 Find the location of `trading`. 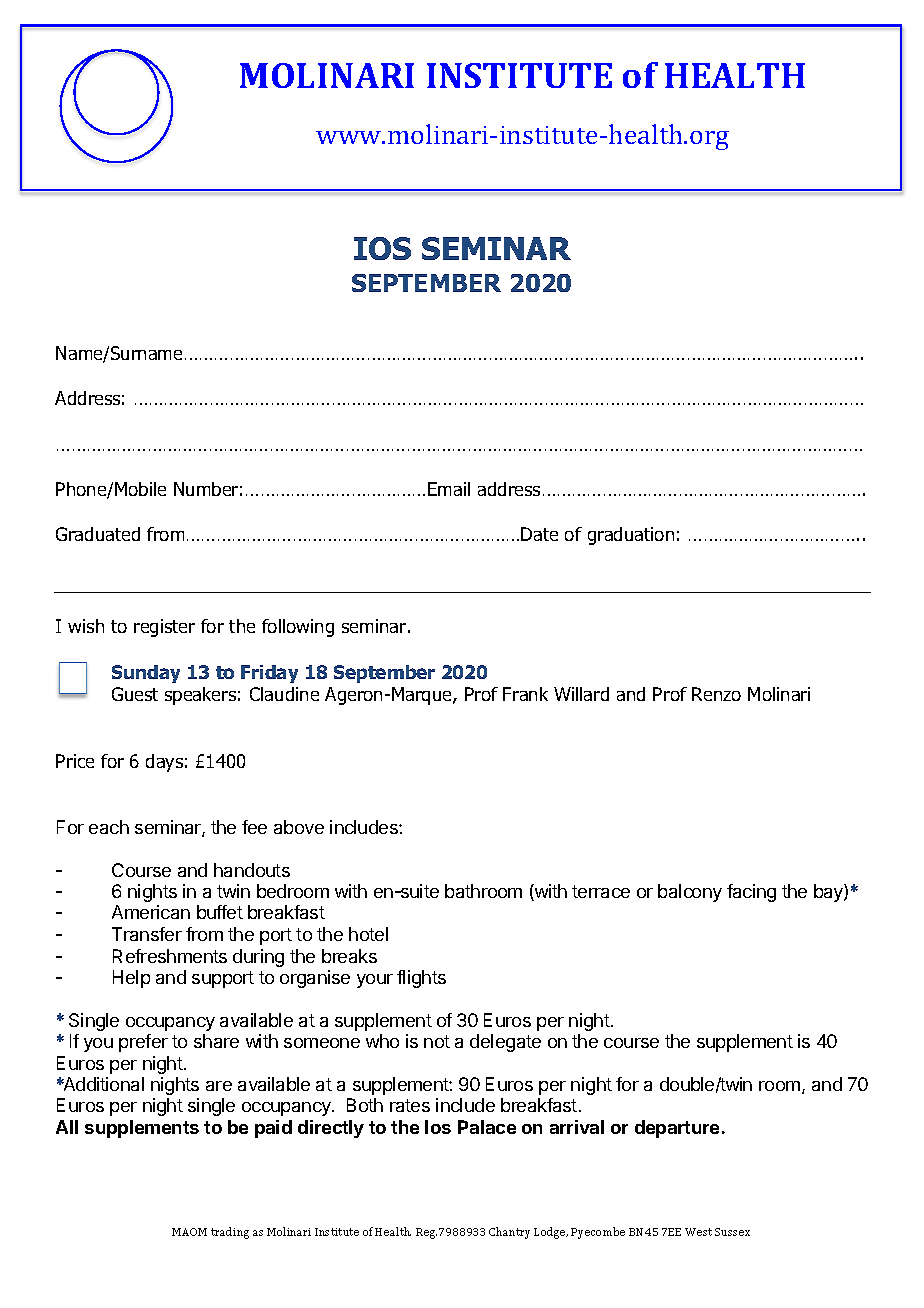

trading is located at coordinates (230, 1233).
